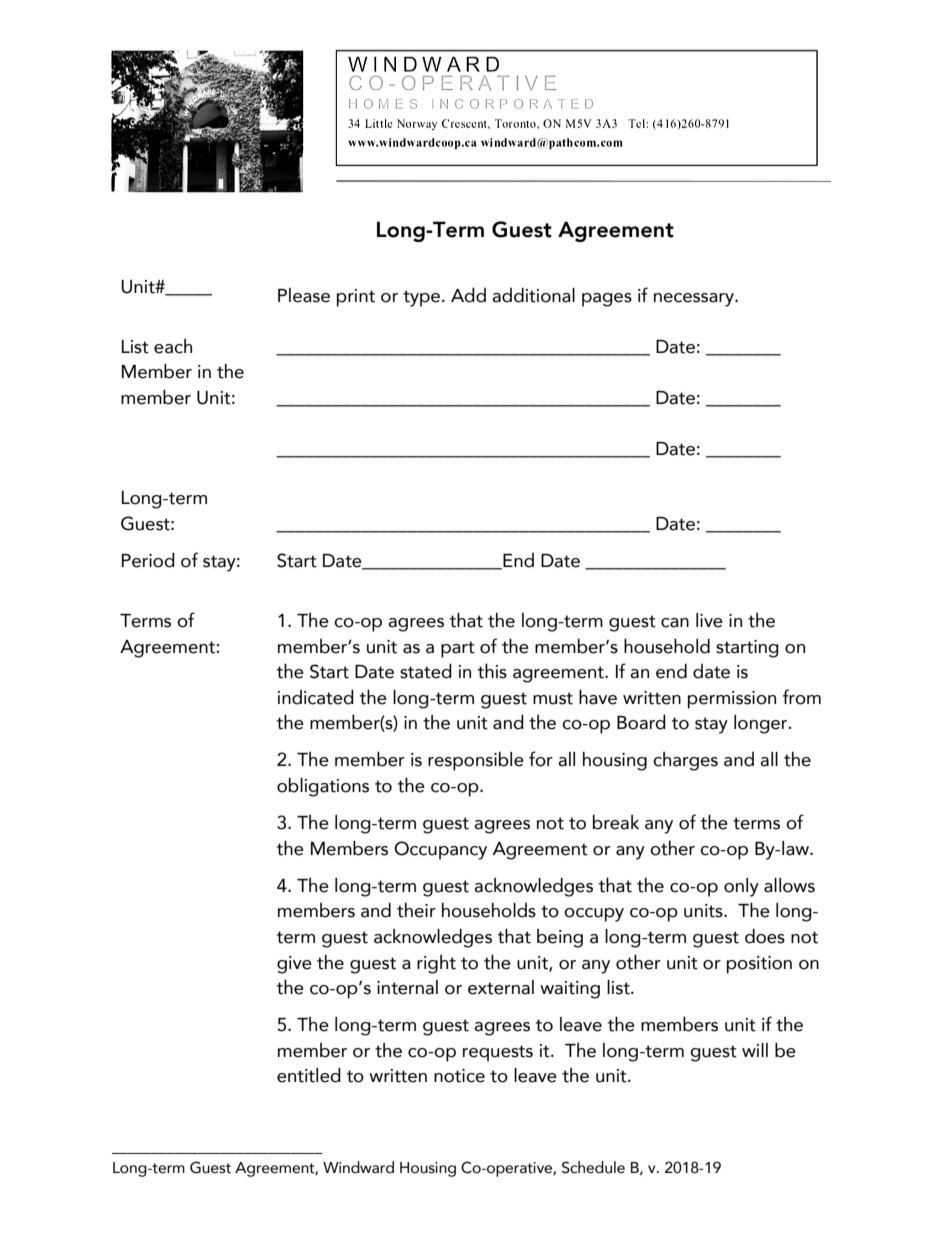  What do you see at coordinates (709, 620) in the page?
I see `live` at bounding box center [709, 620].
